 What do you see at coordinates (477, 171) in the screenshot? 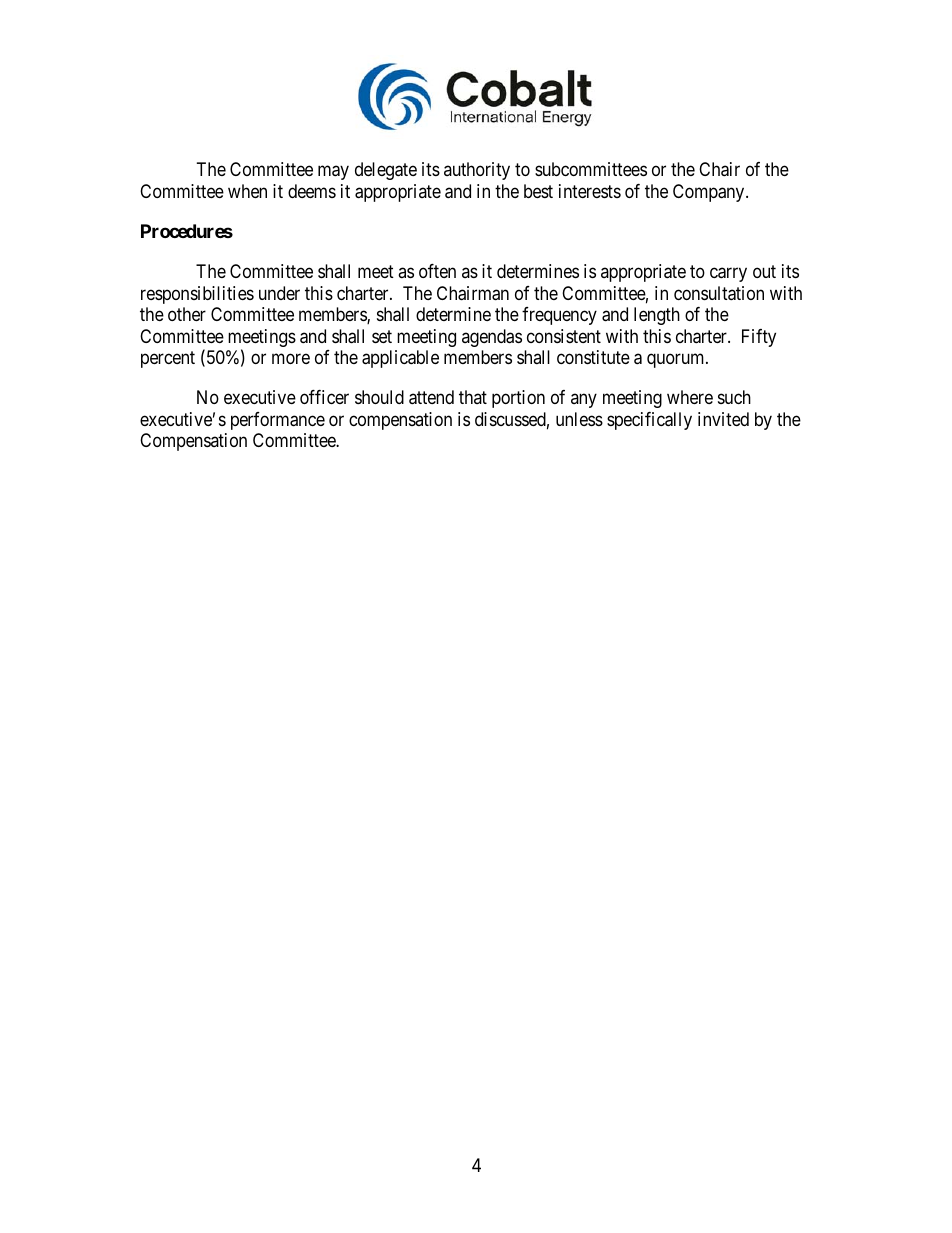
I see `authority` at bounding box center [477, 171].
